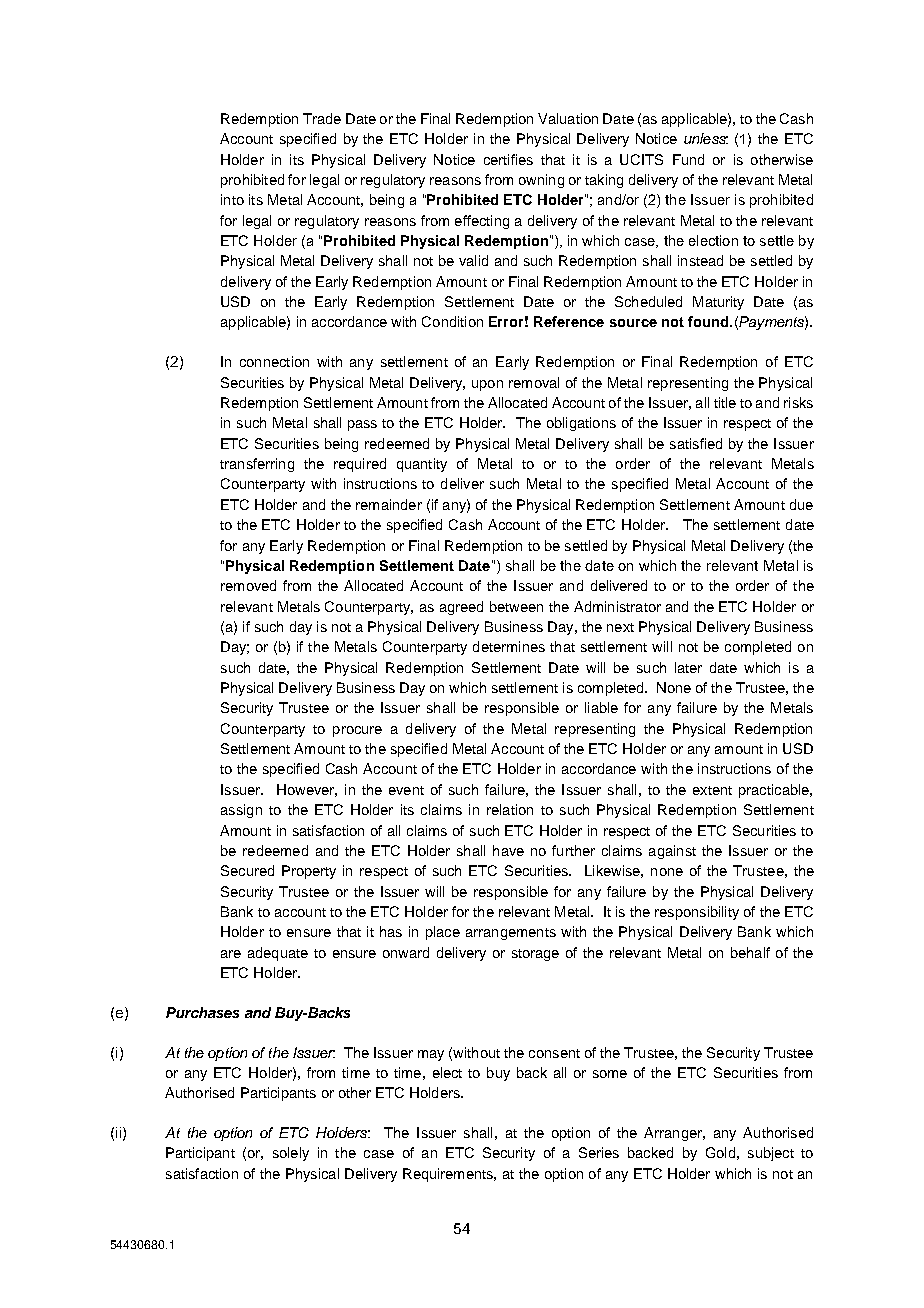 This screenshot has height=1308, width=924. Describe the element at coordinates (508, 159) in the screenshot. I see `certifies` at that location.
